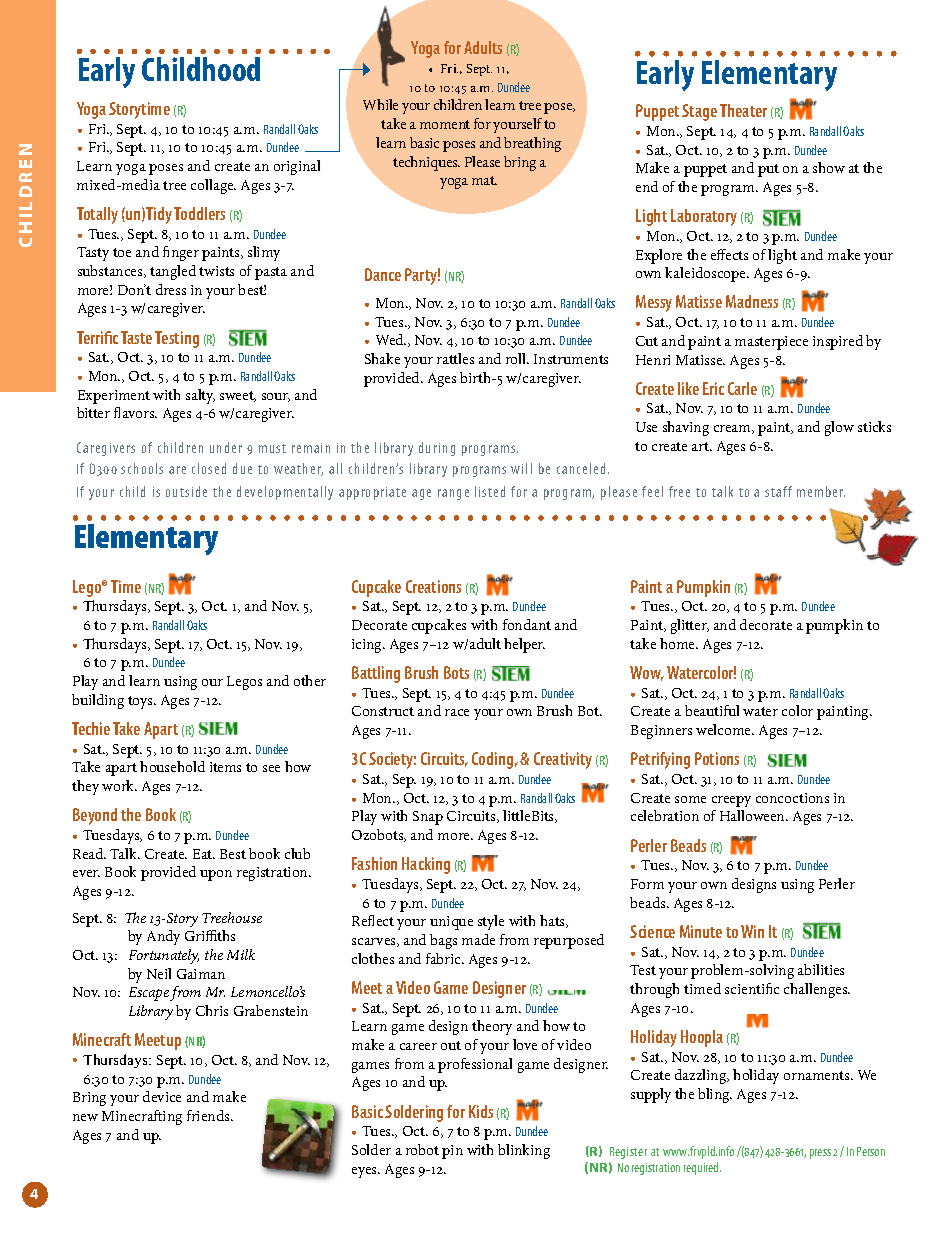 The width and height of the document is (952, 1233). Describe the element at coordinates (209, 1115) in the document. I see `friends` at that location.
